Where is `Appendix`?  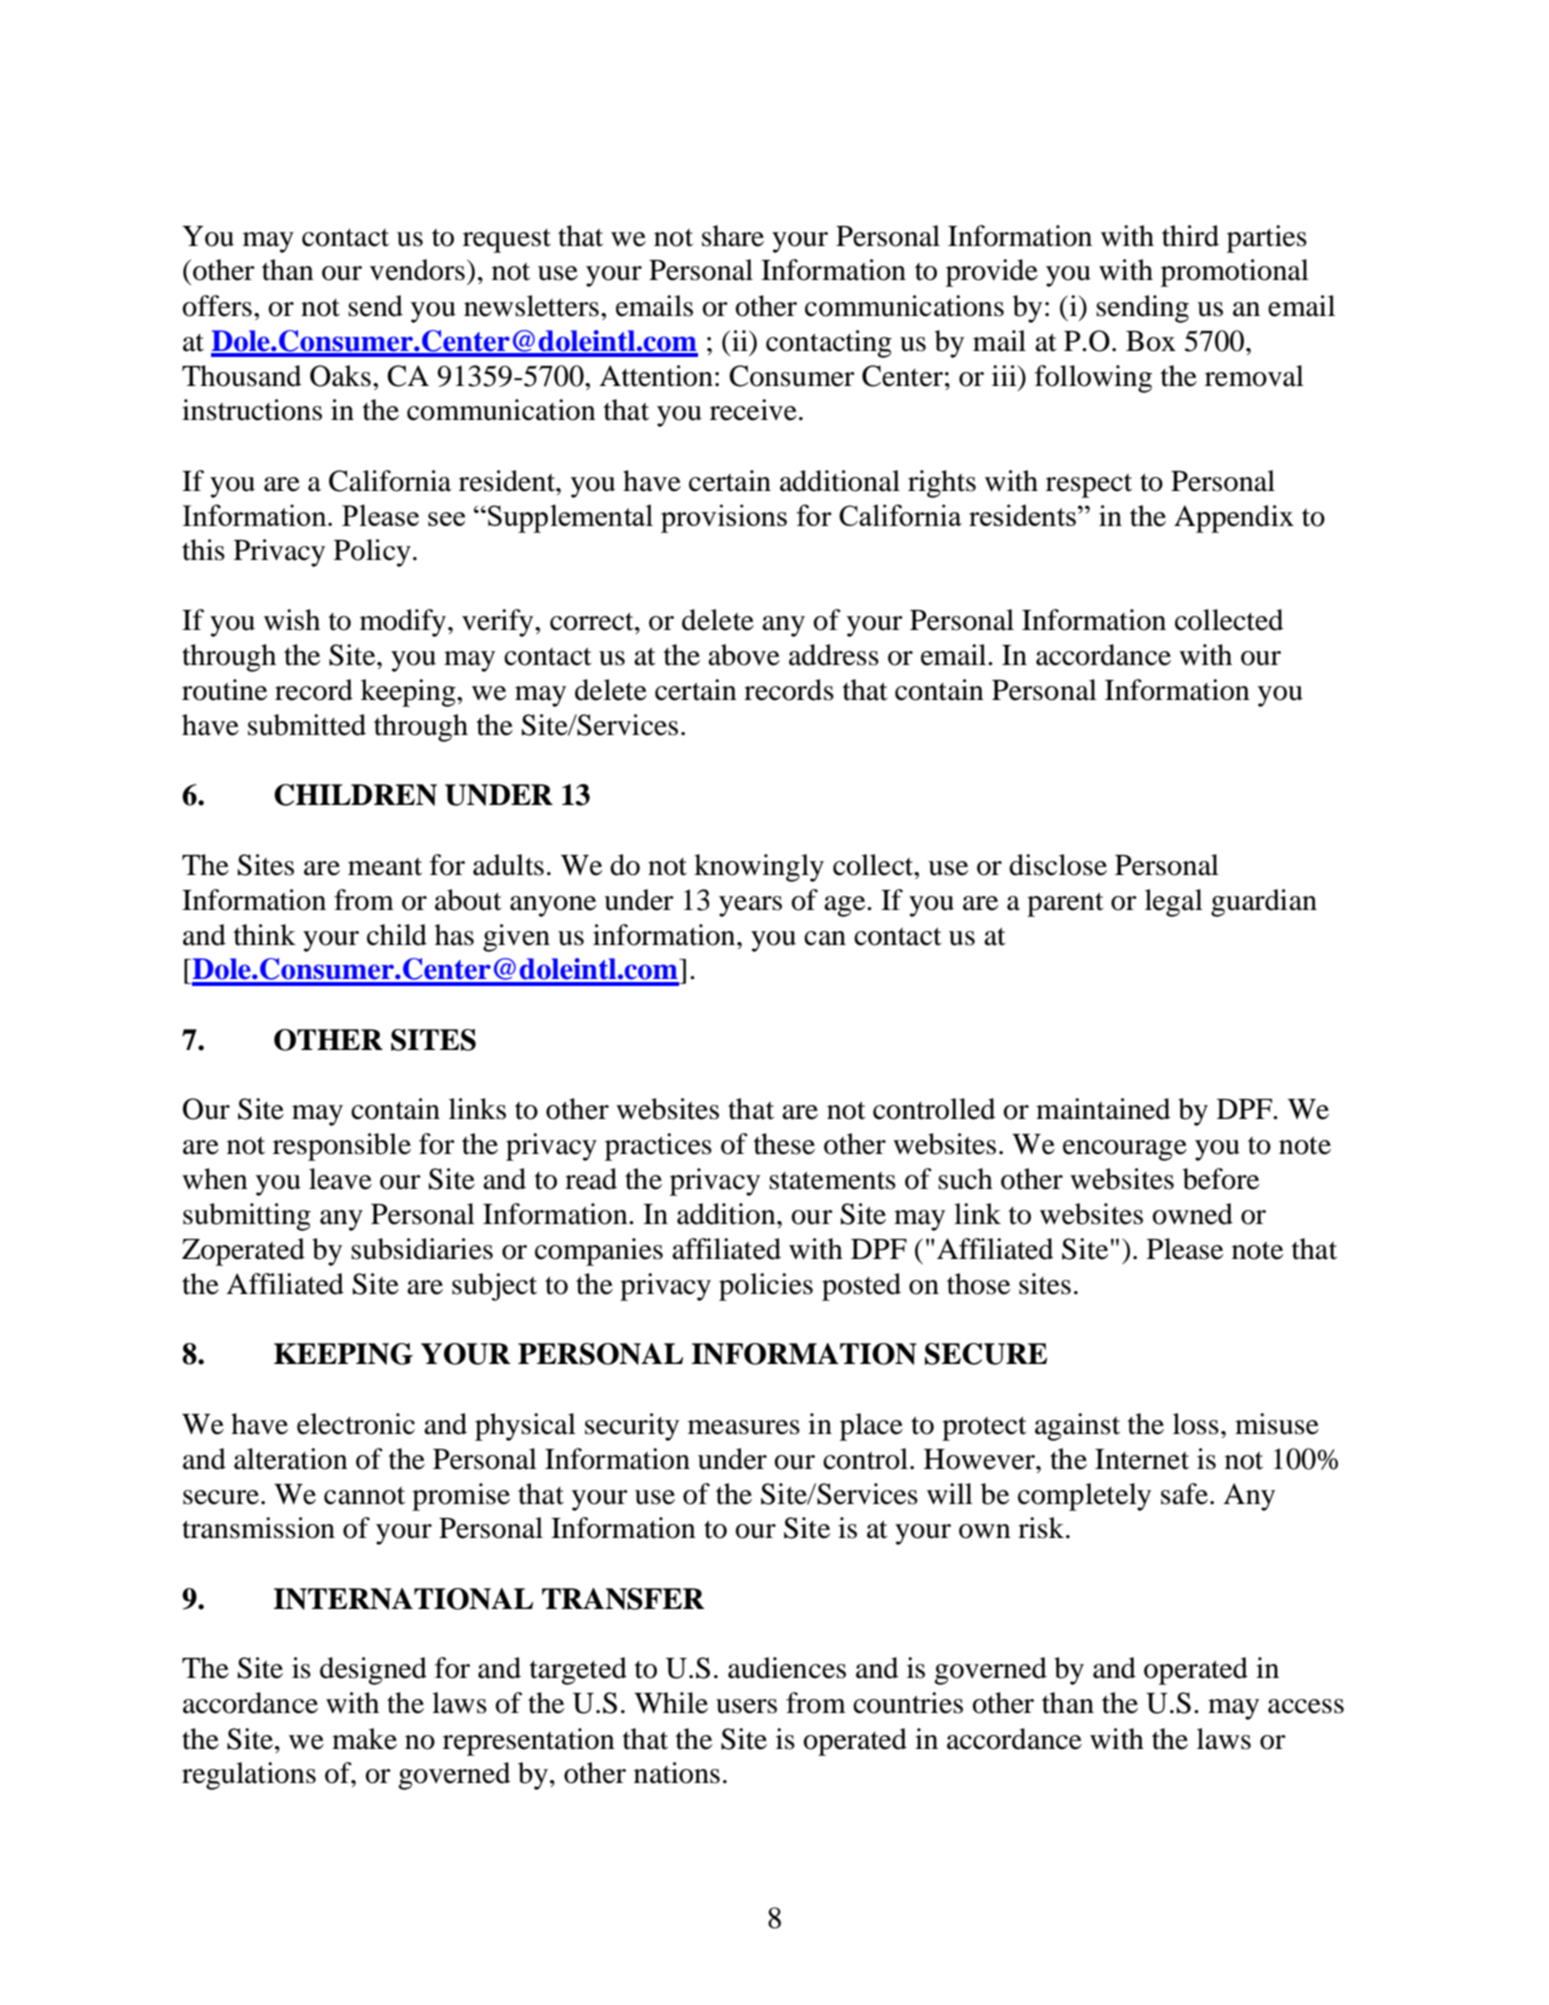 Appendix is located at coordinates (1234, 519).
